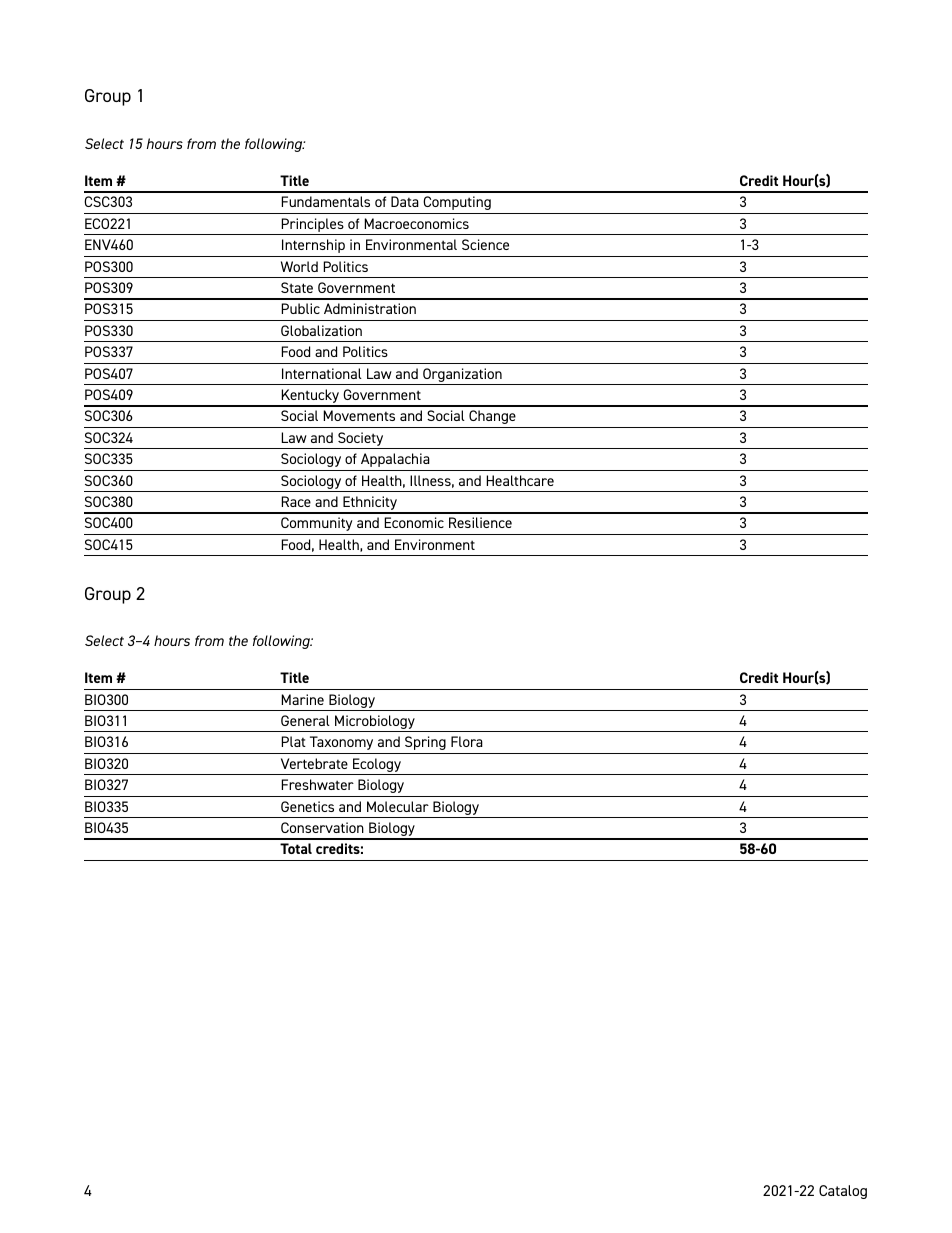 This screenshot has width=952, height=1233. Describe the element at coordinates (843, 1192) in the screenshot. I see `Catalog` at that location.
